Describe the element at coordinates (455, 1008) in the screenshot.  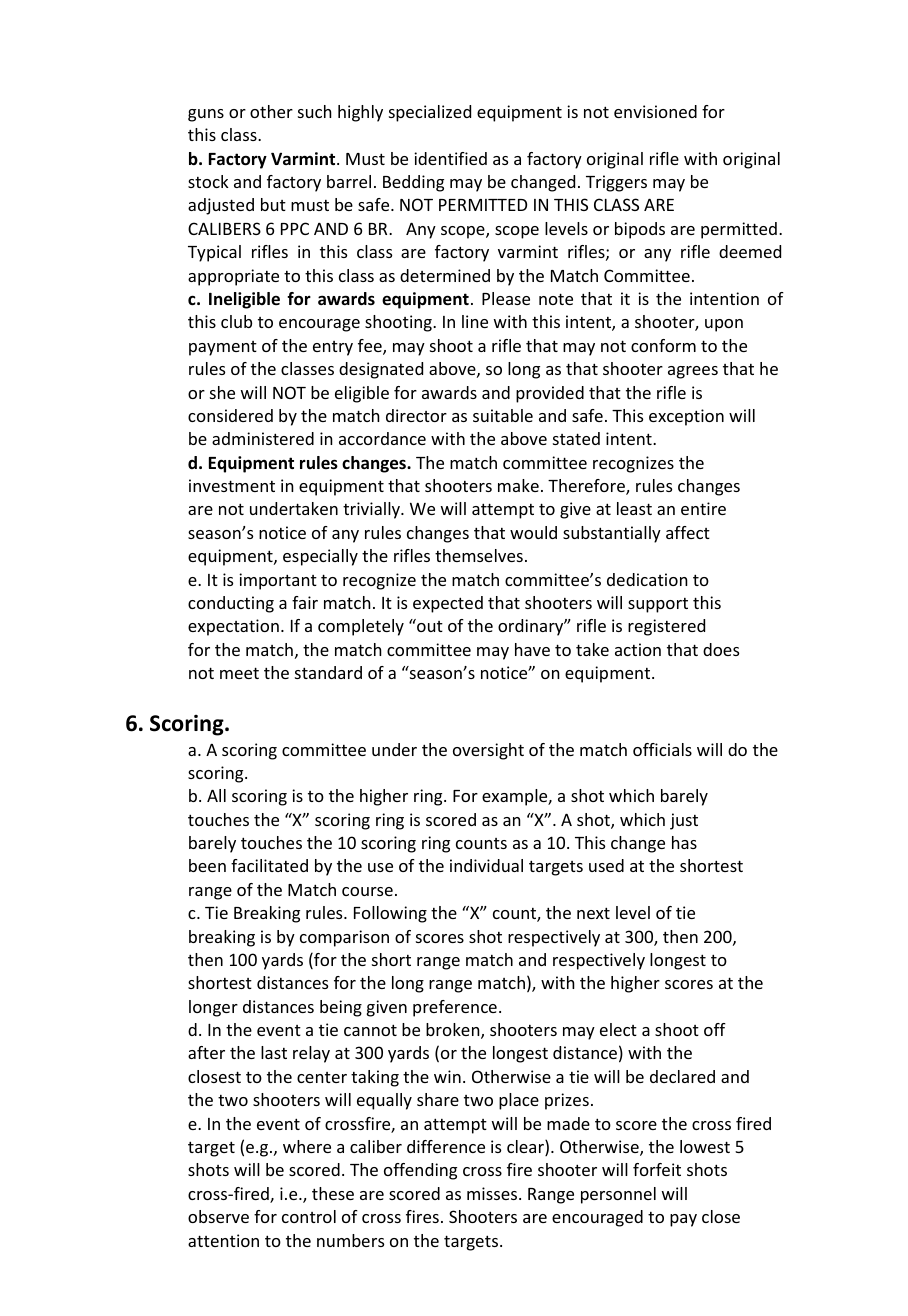
I see `preference` at that location.
